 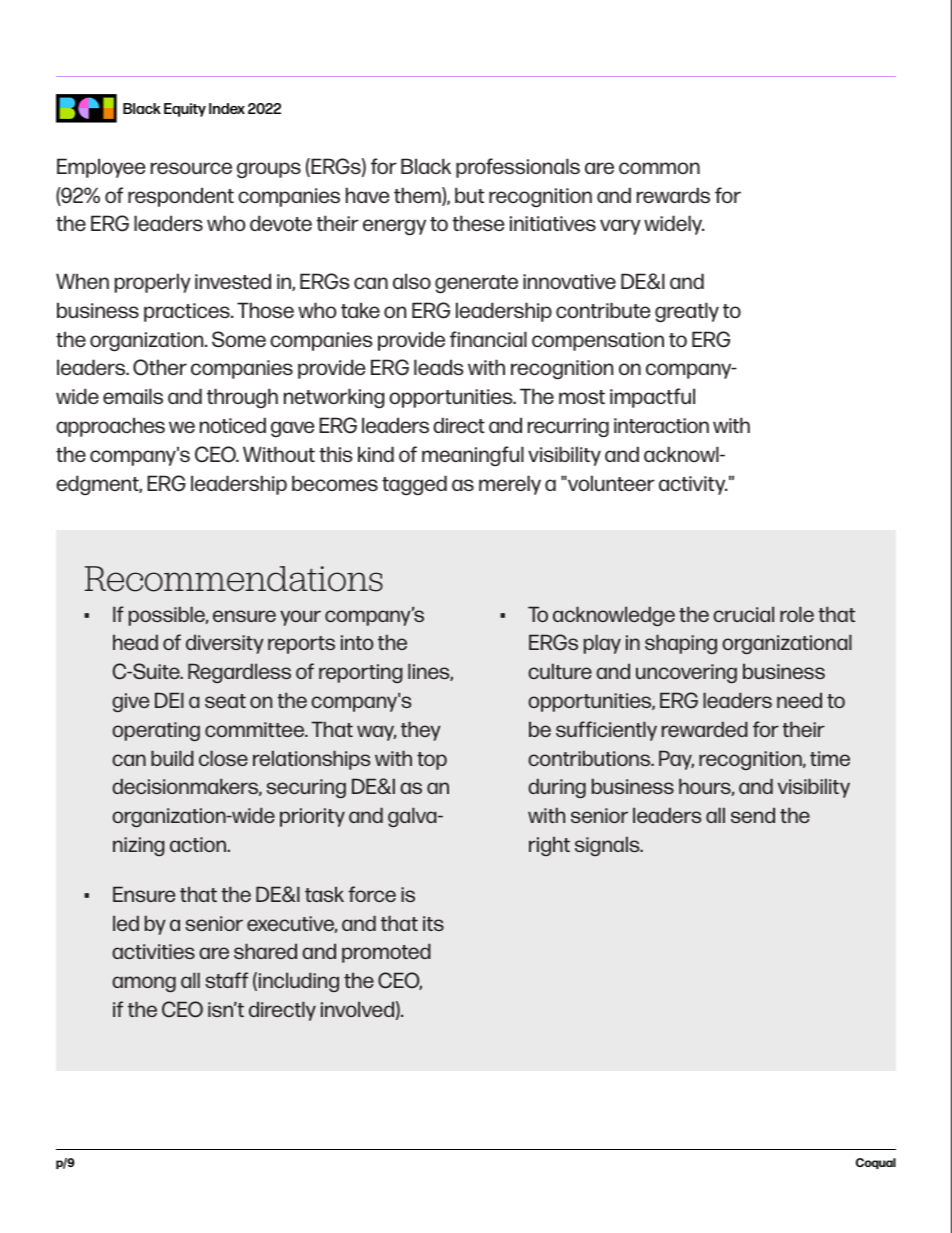 What do you see at coordinates (693, 485) in the screenshot?
I see `activity` at bounding box center [693, 485].
